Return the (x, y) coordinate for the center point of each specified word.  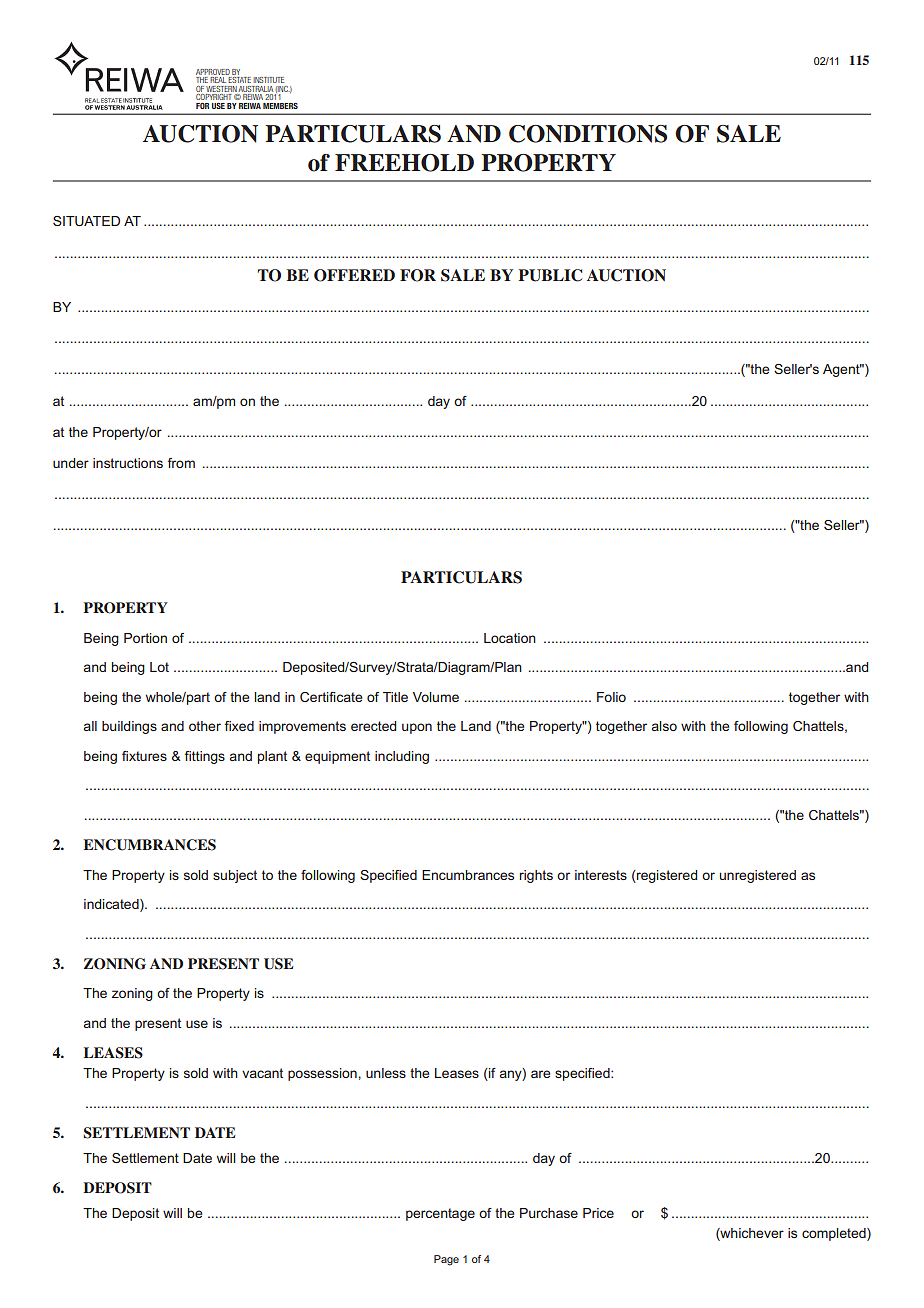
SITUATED (86, 221)
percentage (440, 1214)
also (664, 726)
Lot (159, 667)
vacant (262, 1073)
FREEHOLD (404, 163)
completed (835, 1234)
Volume (436, 697)
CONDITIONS (588, 134)
